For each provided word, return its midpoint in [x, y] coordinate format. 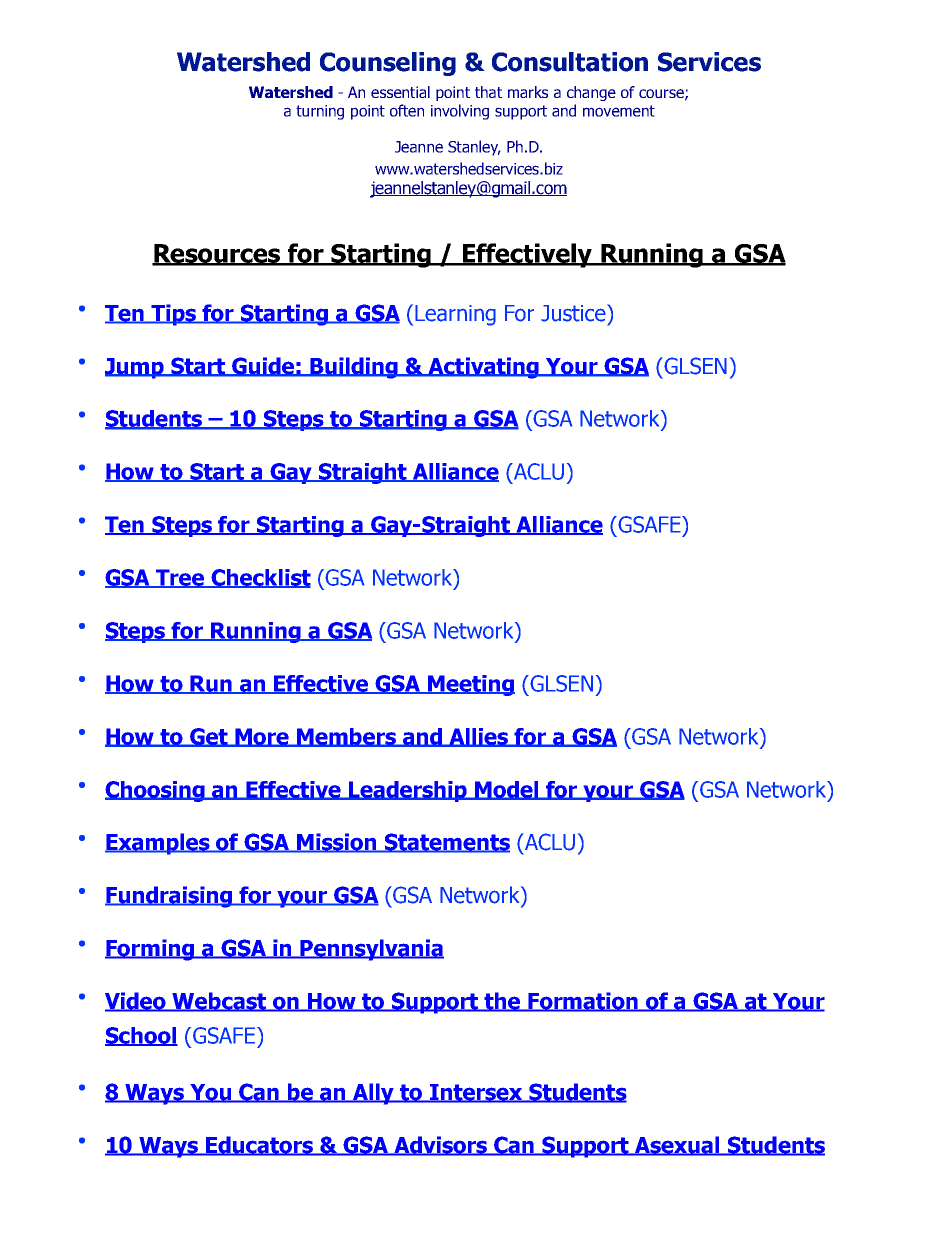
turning [320, 112]
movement [619, 111]
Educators [259, 1146]
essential [400, 92]
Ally [374, 1094]
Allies [479, 737]
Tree [180, 578]
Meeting [470, 685]
